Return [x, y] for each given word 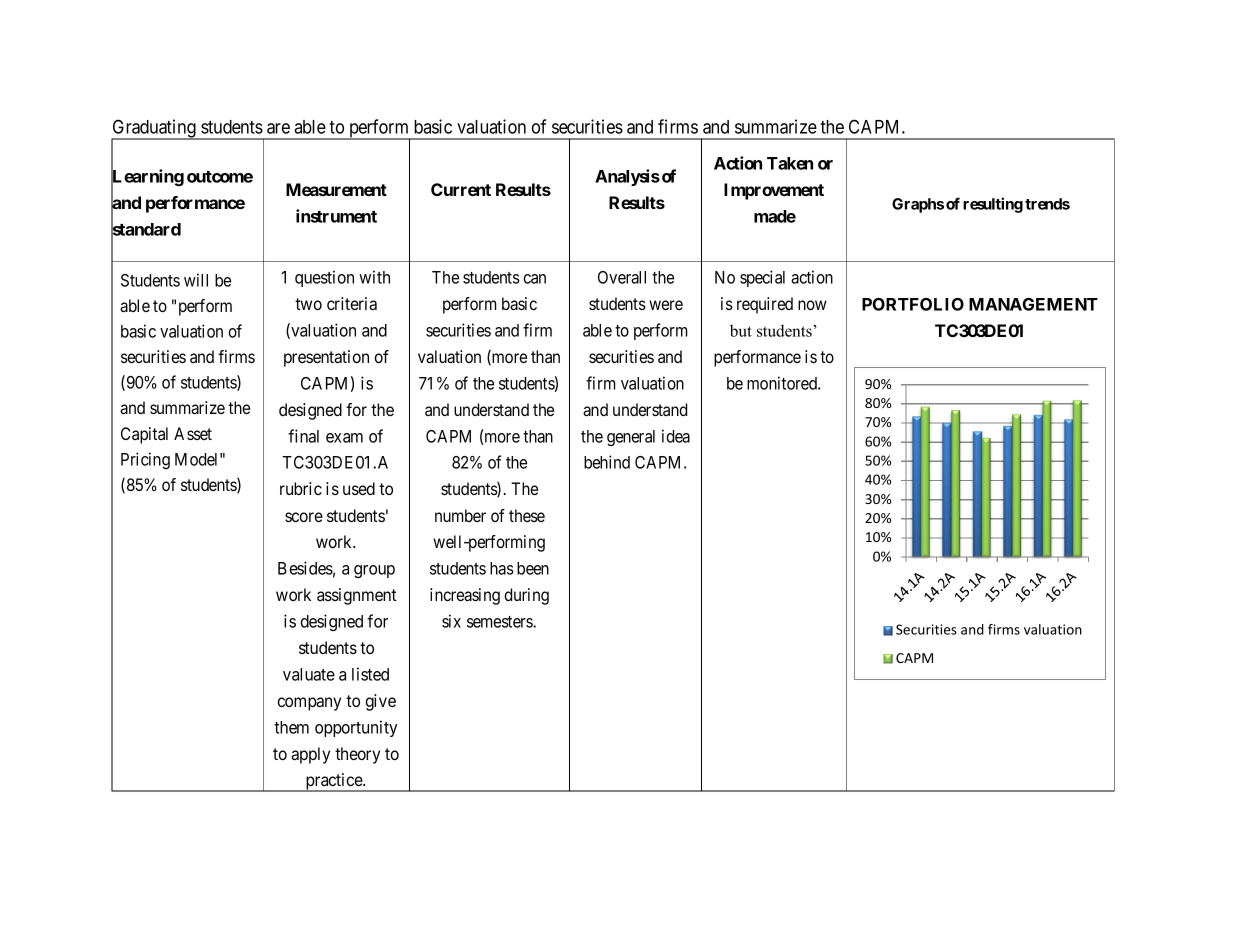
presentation [326, 358]
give [381, 702]
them [291, 727]
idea [676, 436]
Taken [790, 163]
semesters [500, 622]
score [304, 517]
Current [461, 189]
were [666, 305]
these [527, 515]
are [278, 128]
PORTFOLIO [913, 304]
